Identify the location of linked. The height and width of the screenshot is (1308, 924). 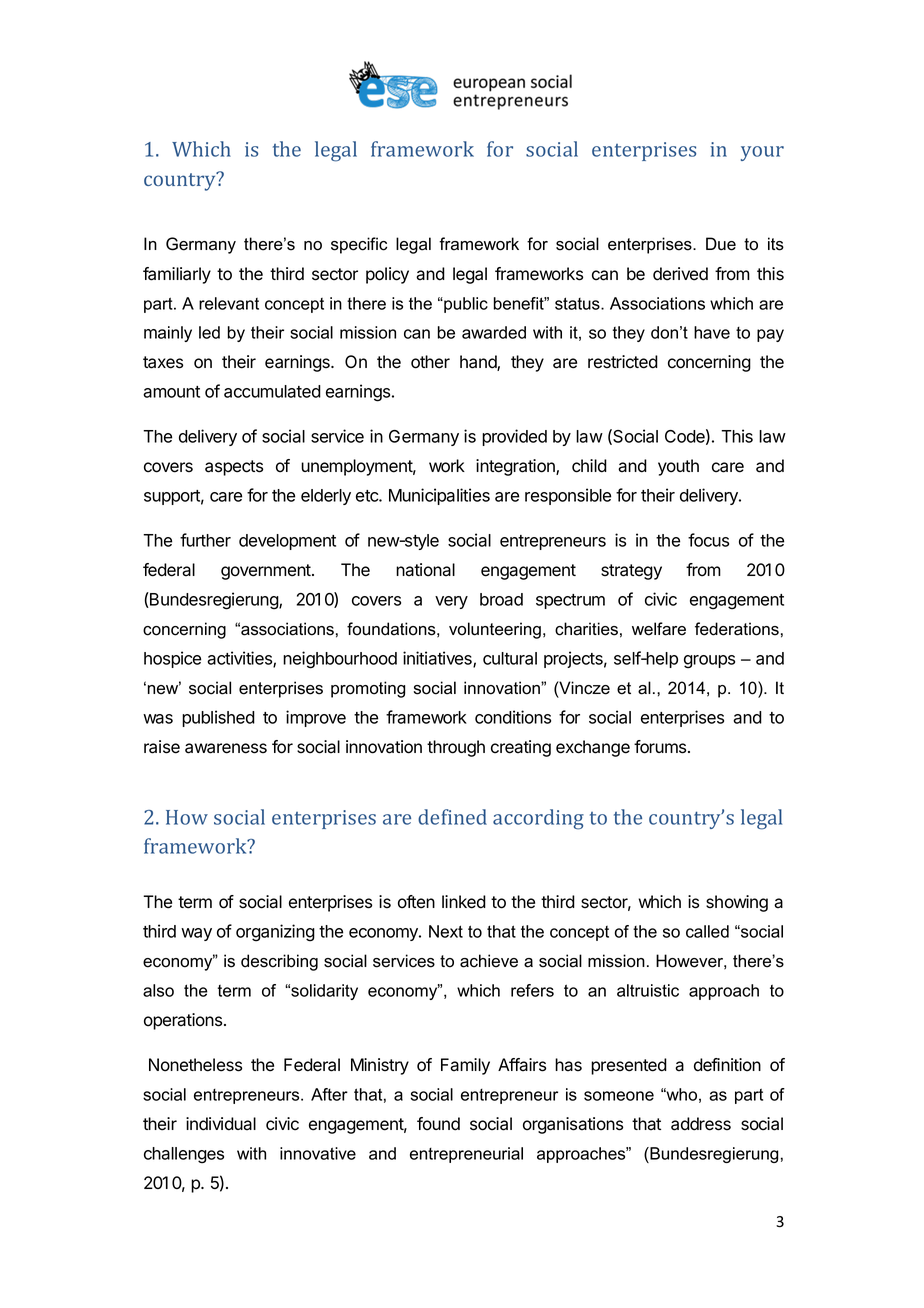
(464, 902).
